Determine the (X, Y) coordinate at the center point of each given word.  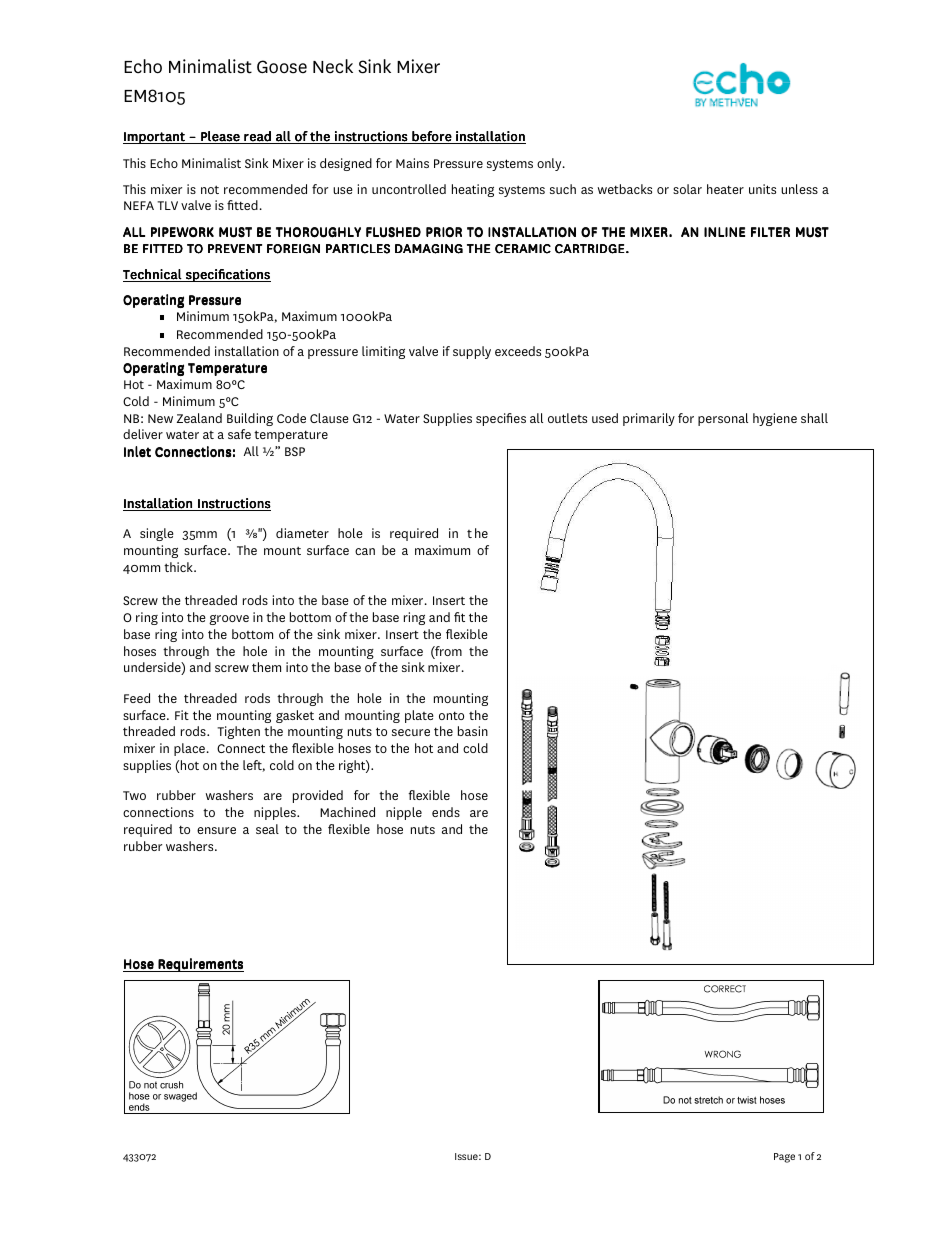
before (432, 137)
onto (451, 715)
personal (723, 419)
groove (229, 620)
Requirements (200, 965)
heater (725, 189)
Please (220, 137)
